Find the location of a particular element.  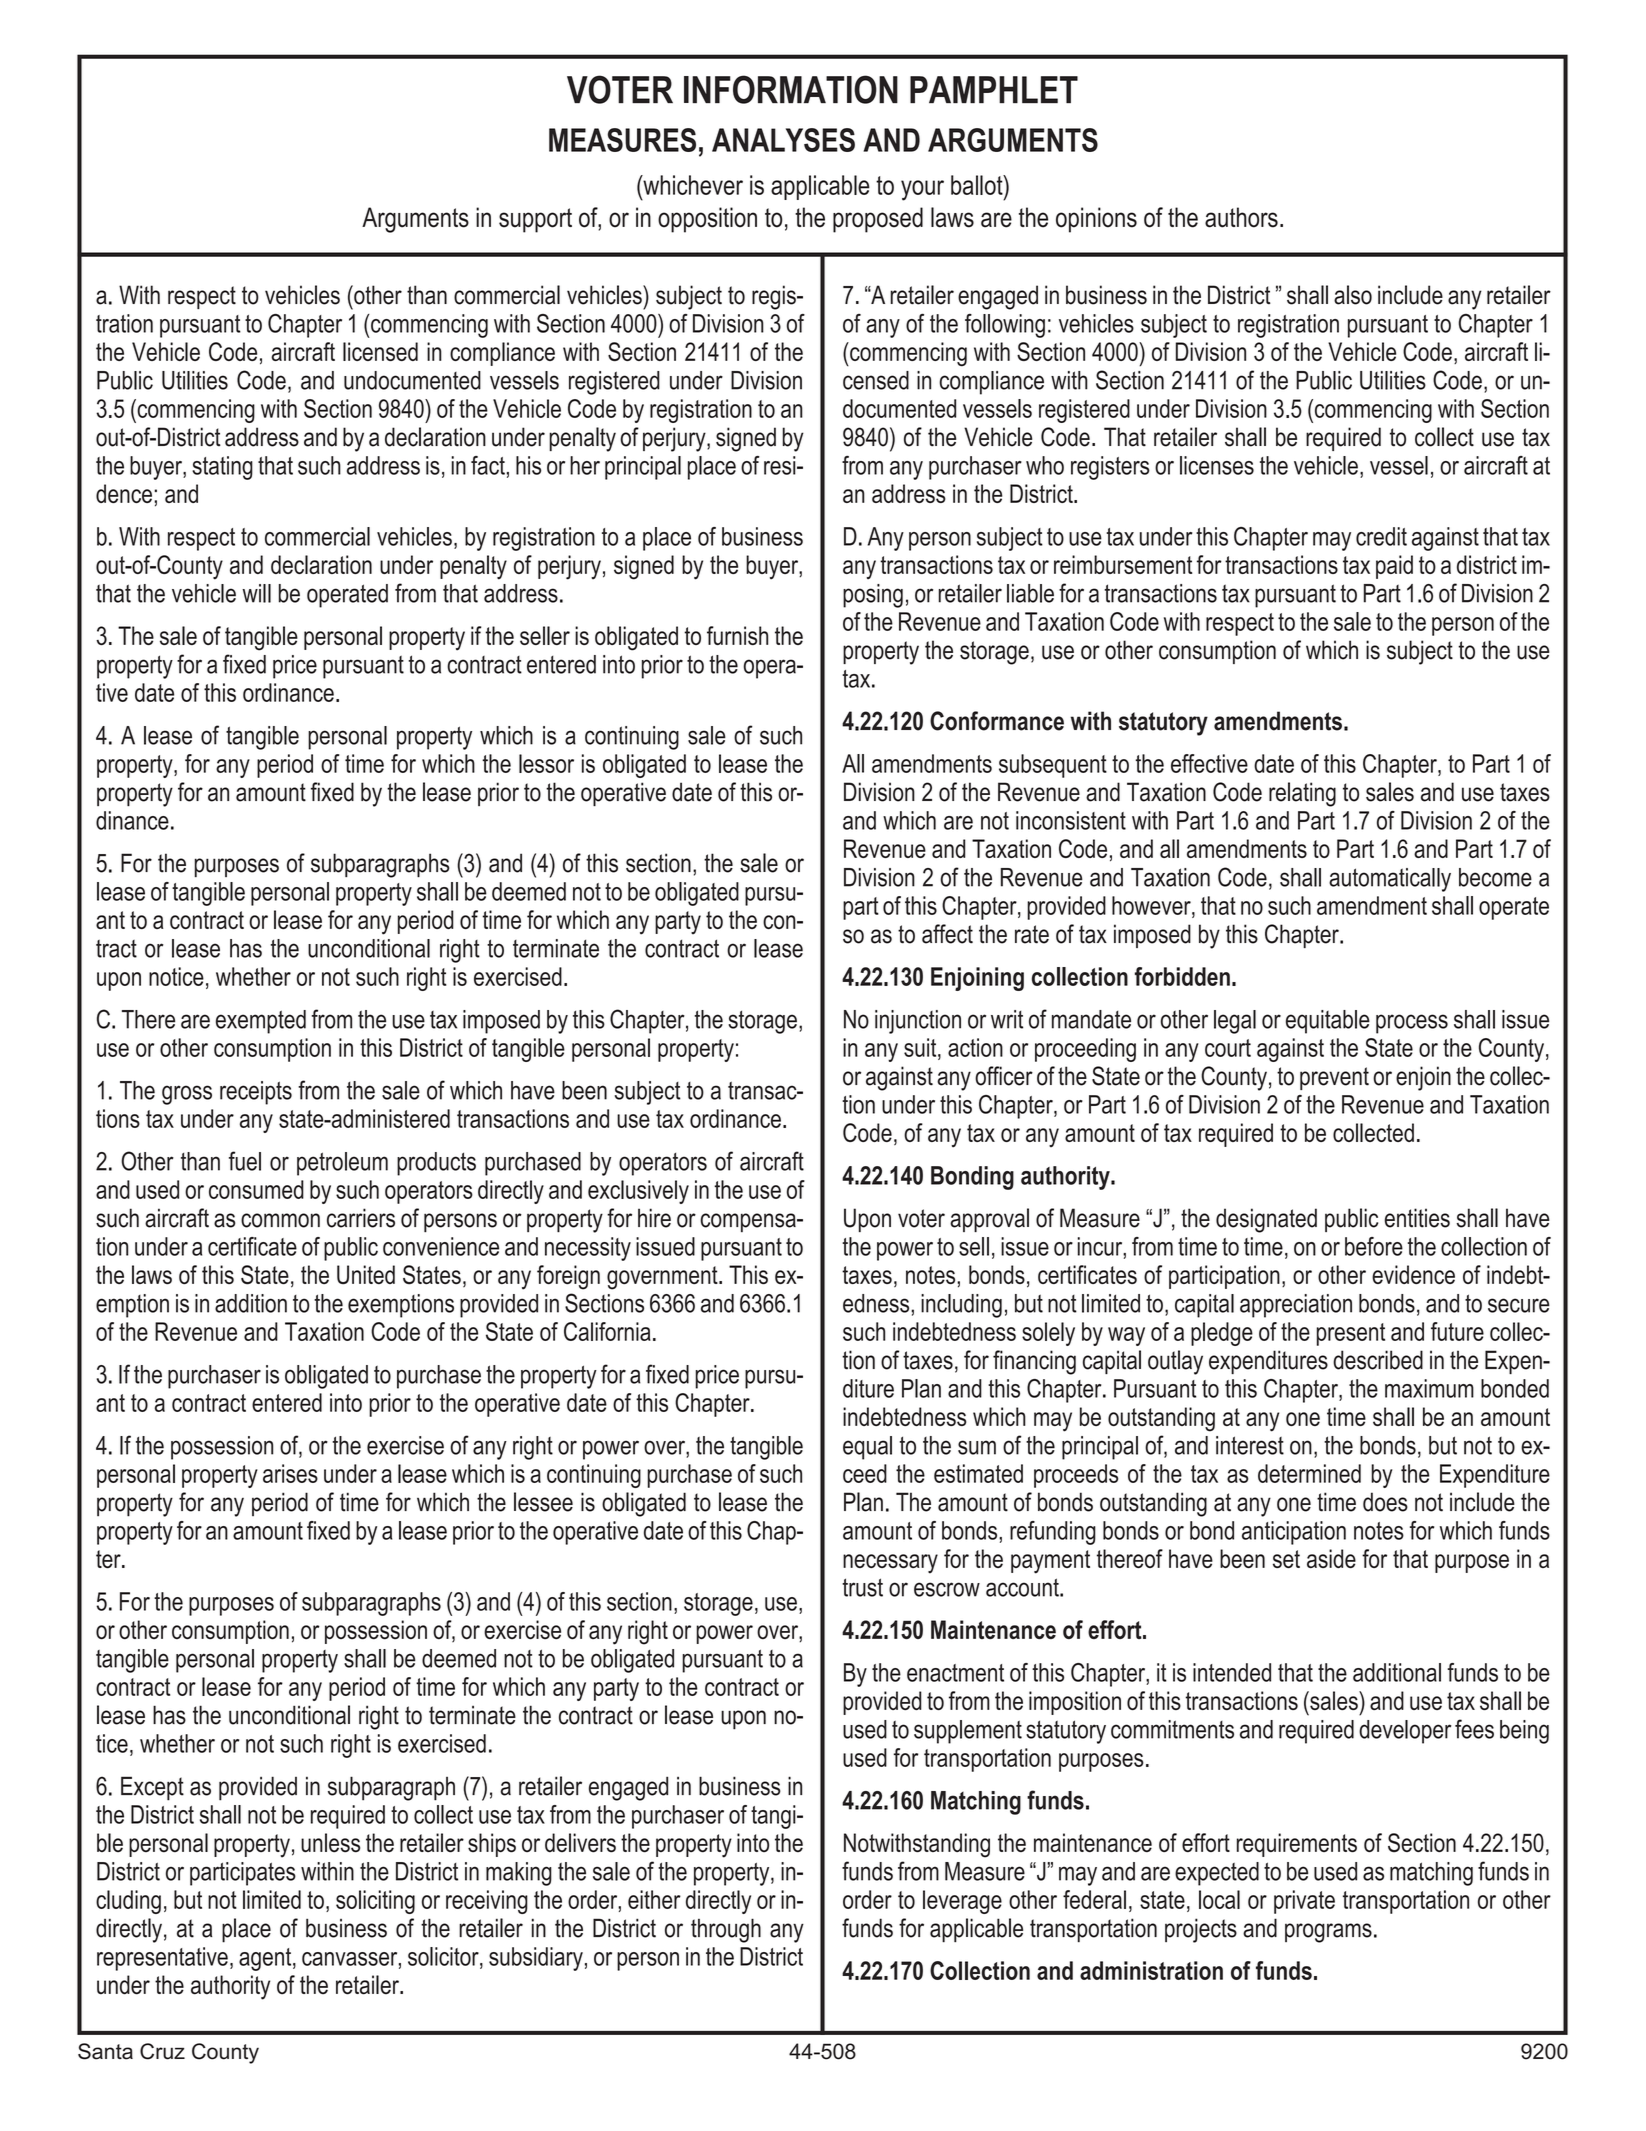

ANALYSES is located at coordinates (783, 140).
